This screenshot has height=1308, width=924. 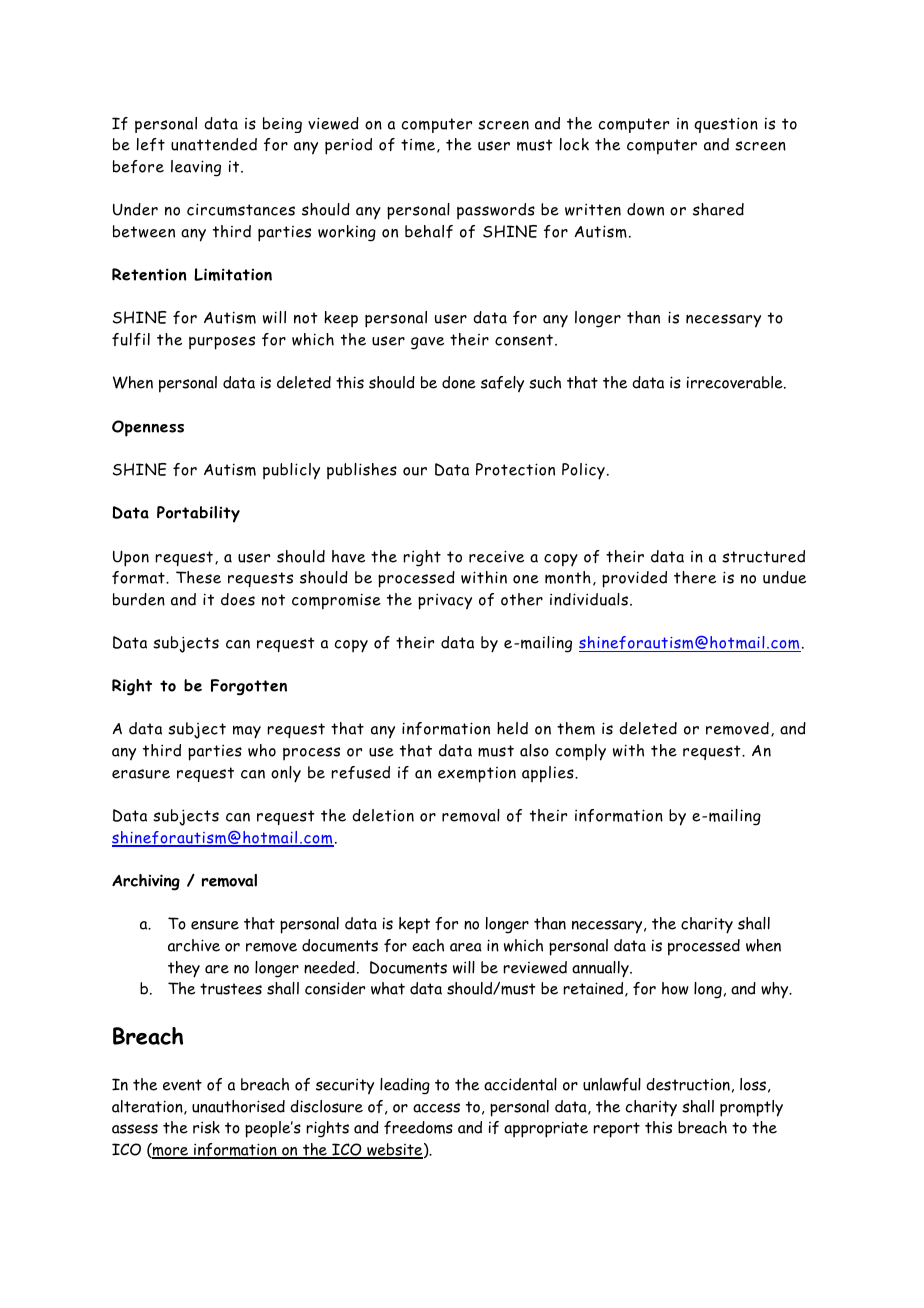 I want to click on how, so click(x=675, y=988).
